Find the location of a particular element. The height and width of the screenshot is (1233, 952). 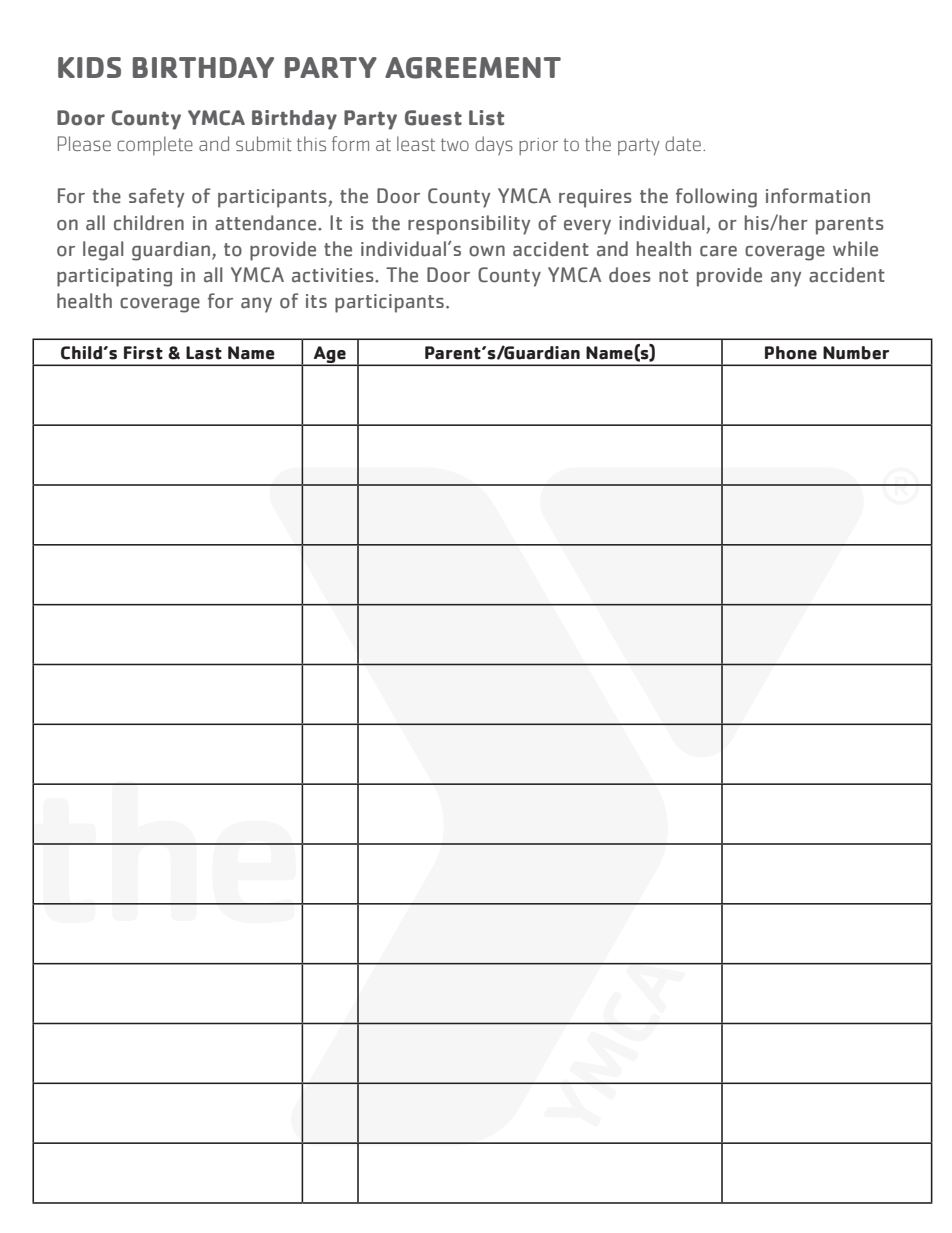

following is located at coordinates (716, 198).
